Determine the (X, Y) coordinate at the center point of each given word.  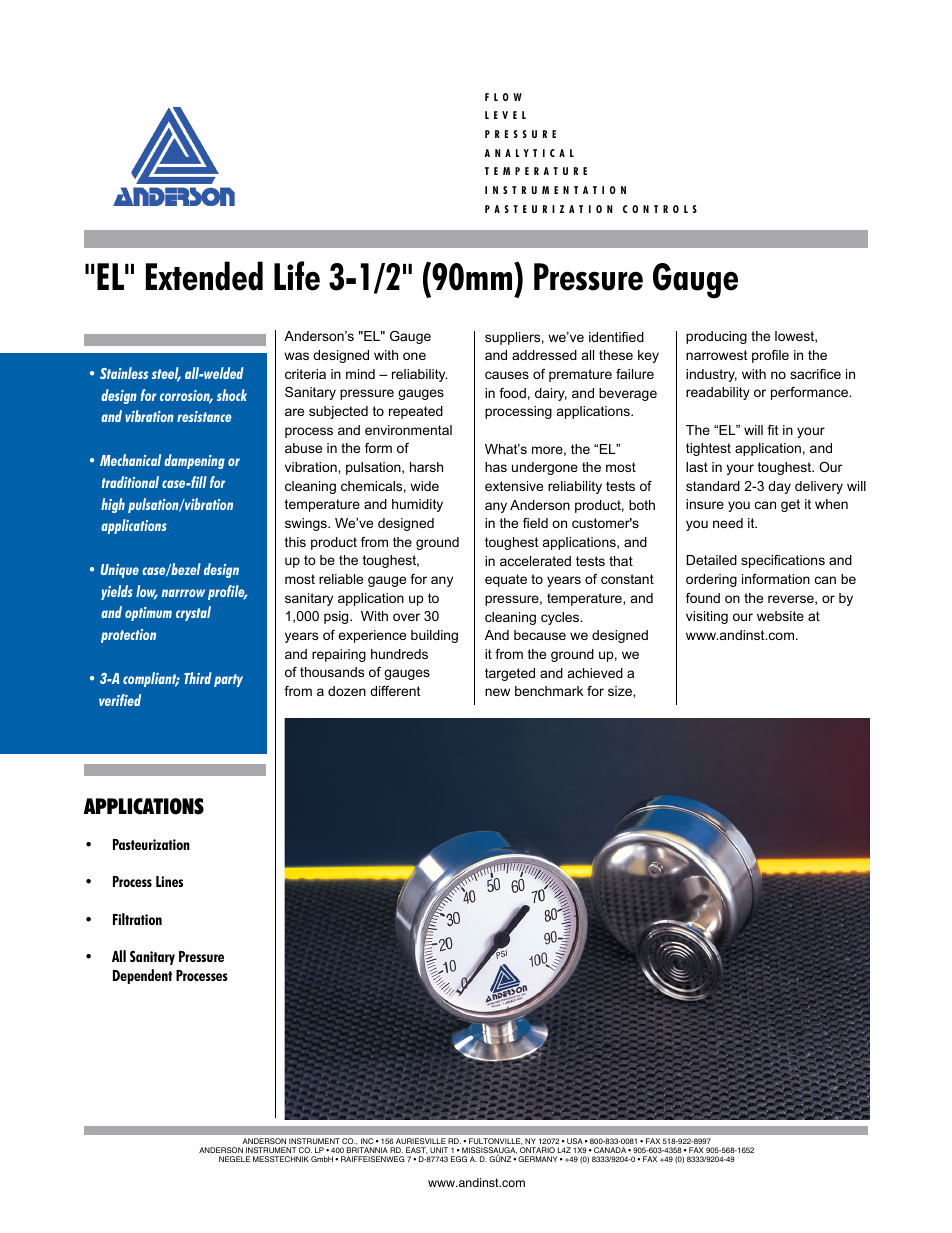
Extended (204, 276)
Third (198, 678)
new (497, 692)
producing (716, 337)
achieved (595, 673)
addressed (544, 355)
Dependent (142, 976)
